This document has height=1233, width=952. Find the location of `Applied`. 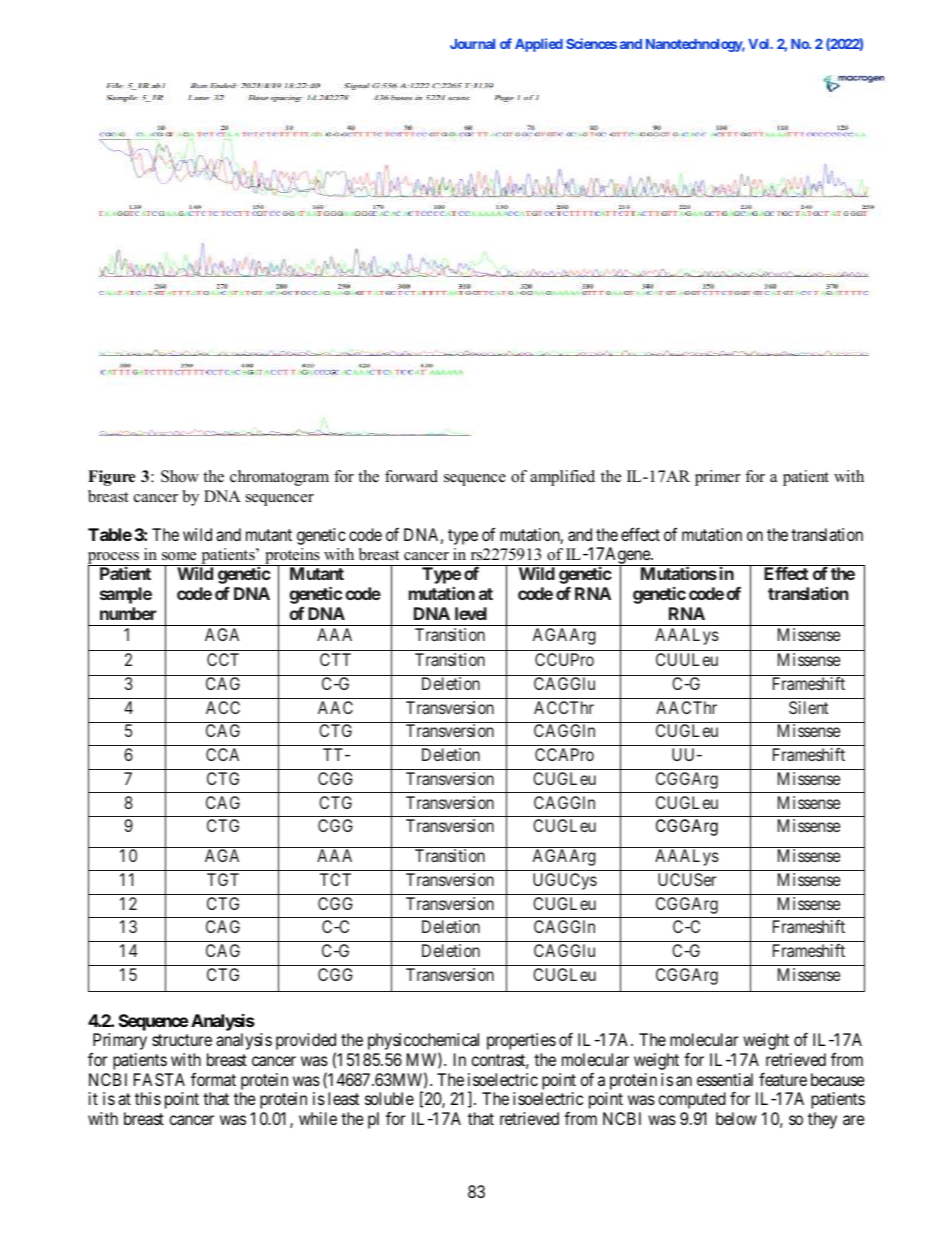

Applied is located at coordinates (539, 45).
